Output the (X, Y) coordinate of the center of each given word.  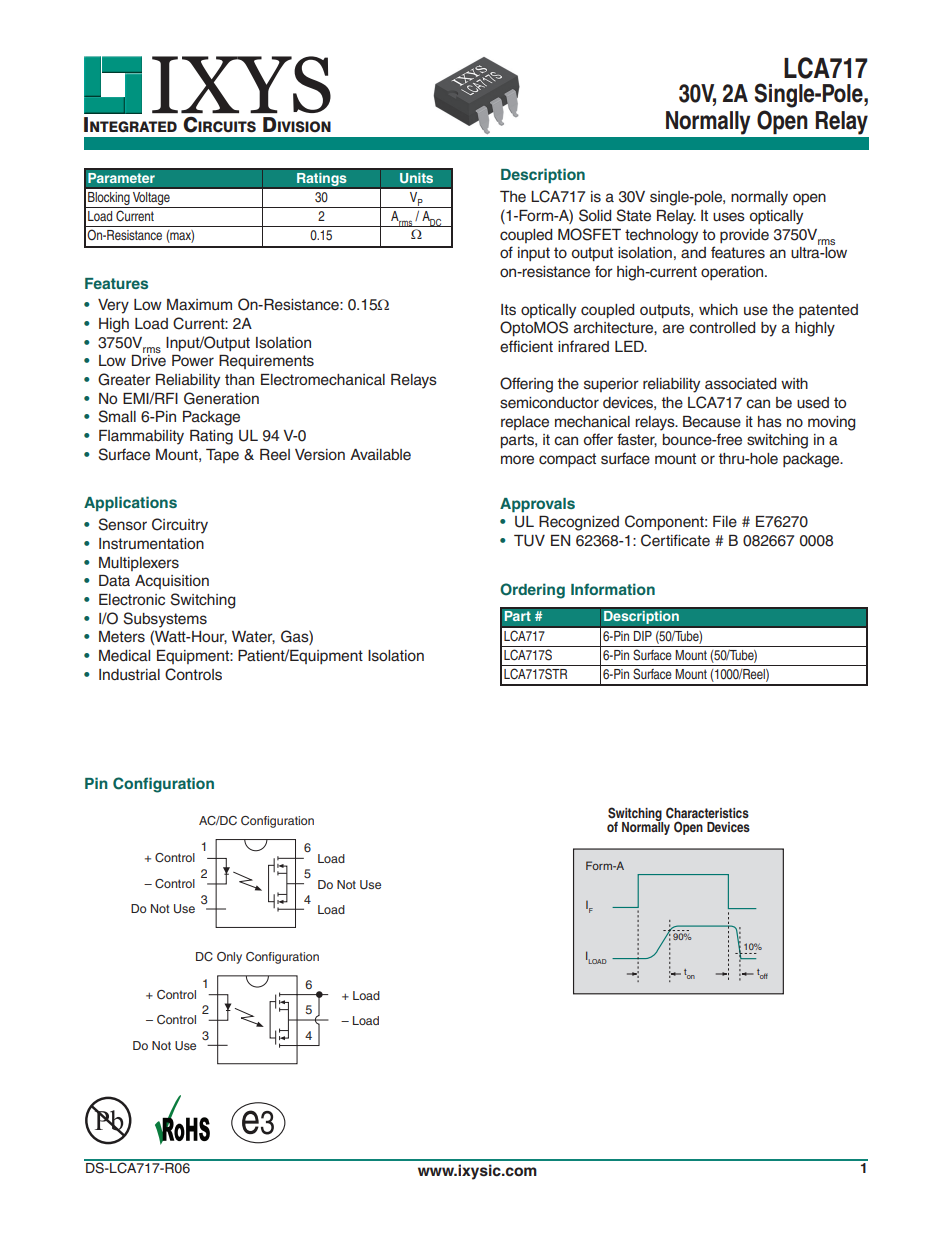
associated (740, 384)
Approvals (537, 505)
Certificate (675, 540)
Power (193, 361)
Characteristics (707, 812)
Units (416, 178)
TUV (529, 541)
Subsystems (165, 620)
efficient (526, 346)
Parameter (121, 178)
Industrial (129, 675)
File (725, 522)
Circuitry (180, 526)
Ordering (532, 591)
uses (729, 217)
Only (229, 958)
